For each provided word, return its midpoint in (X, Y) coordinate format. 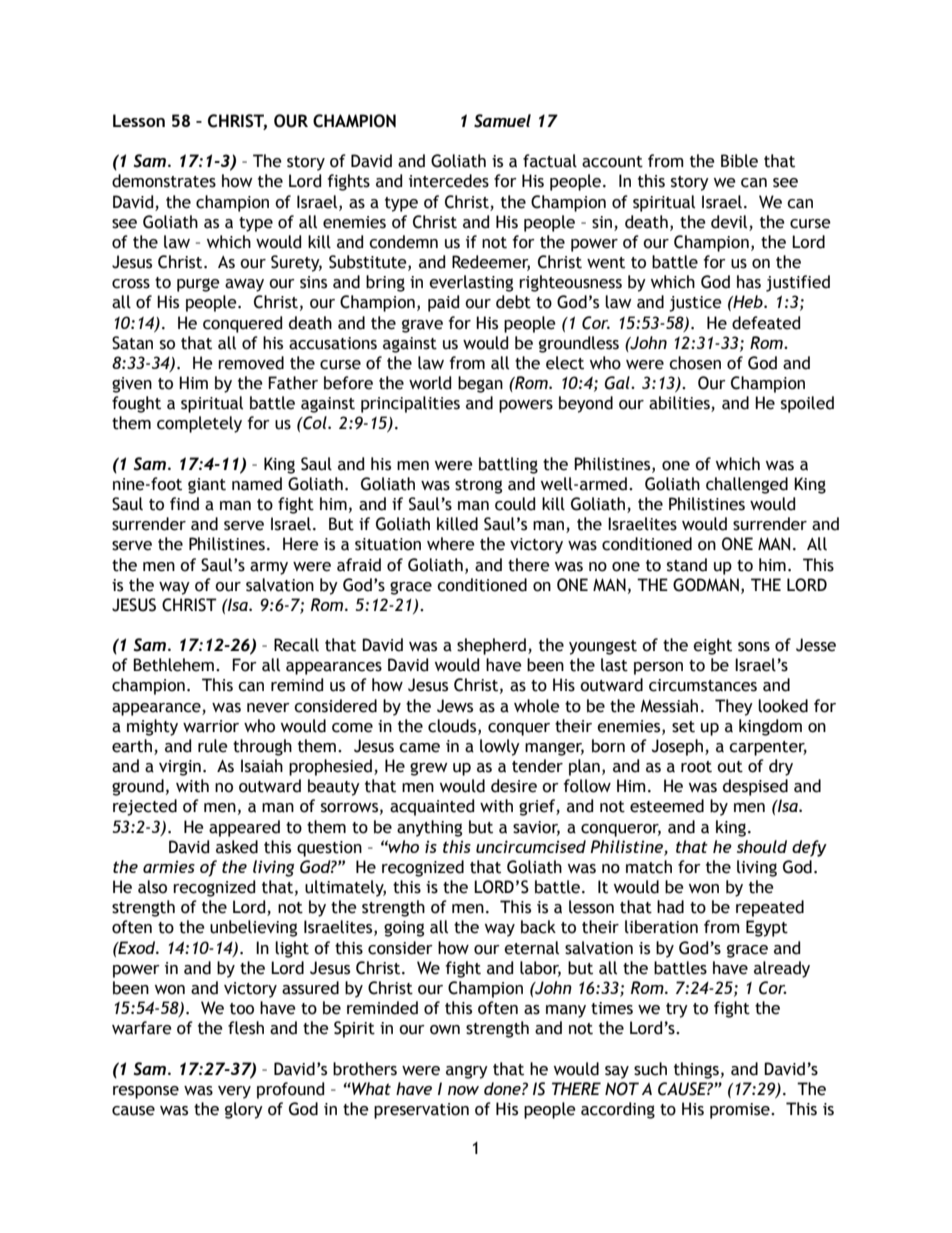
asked (237, 847)
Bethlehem (173, 665)
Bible (739, 161)
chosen (695, 363)
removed (251, 363)
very (234, 1092)
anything (429, 828)
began (480, 384)
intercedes (449, 181)
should (762, 846)
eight (712, 646)
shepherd (493, 646)
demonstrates (164, 181)
